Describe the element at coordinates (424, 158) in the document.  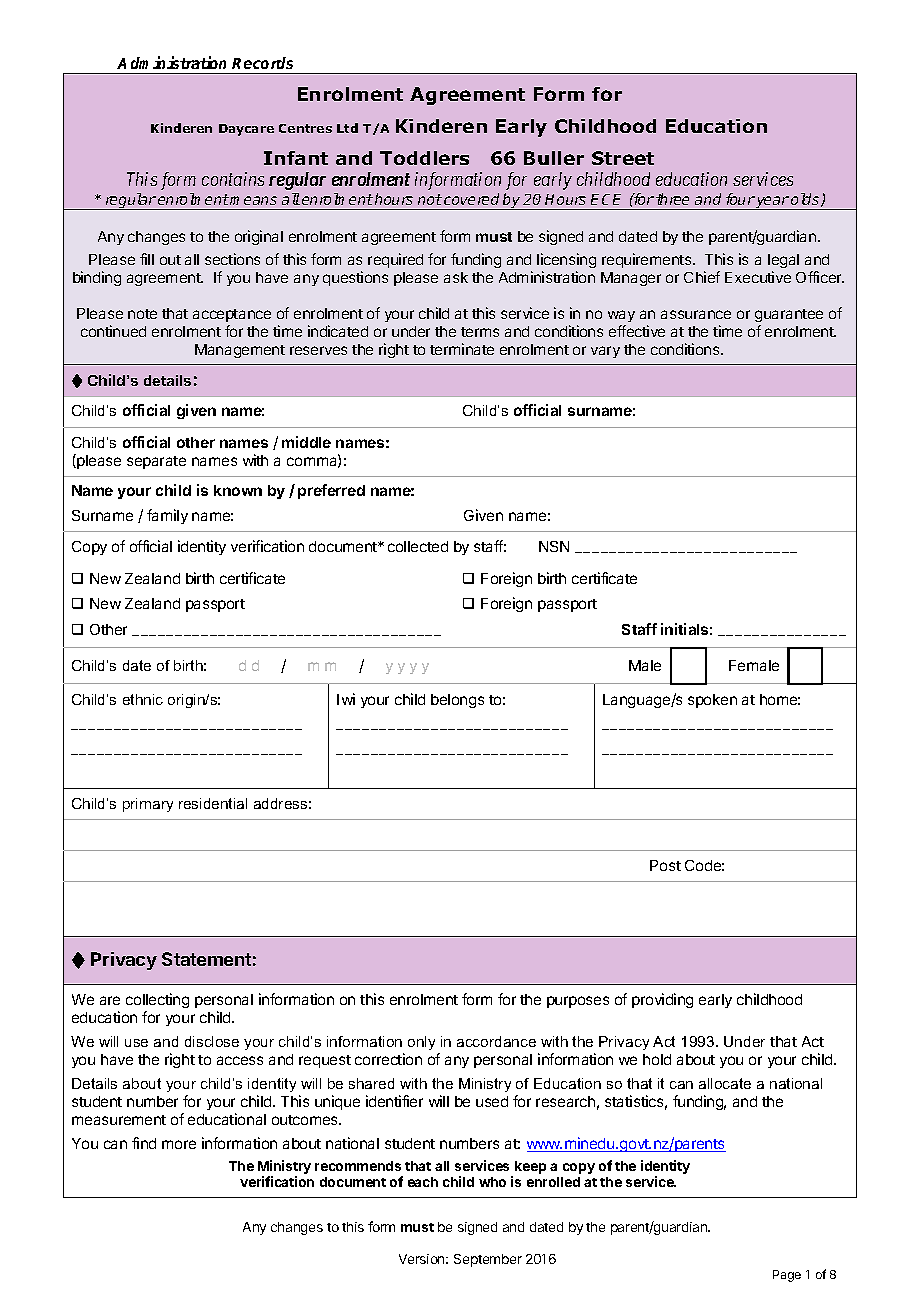
I see `Toddlers` at that location.
